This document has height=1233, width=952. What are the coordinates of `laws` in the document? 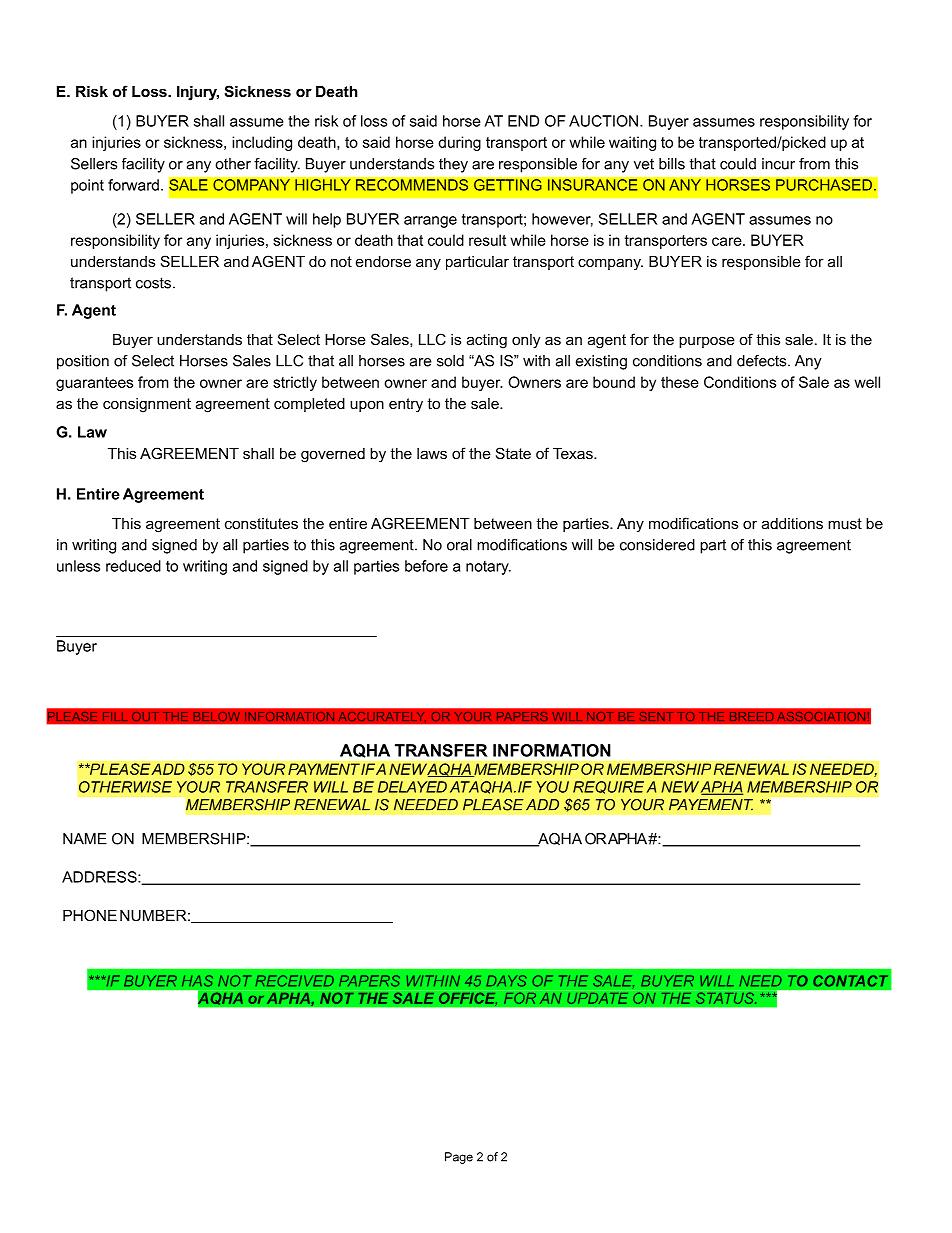 It's located at (432, 453).
